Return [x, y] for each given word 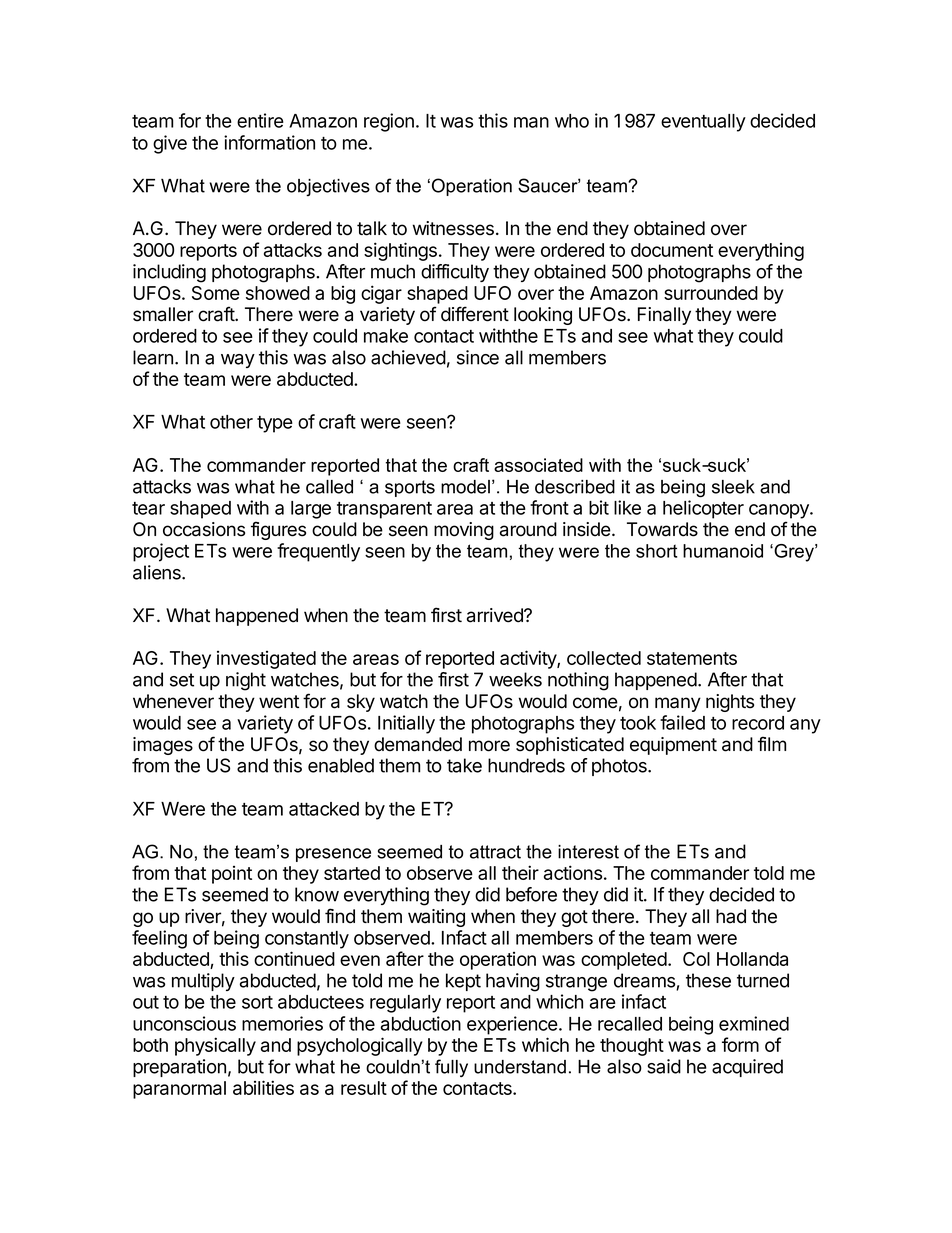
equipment [673, 746]
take [464, 765]
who [572, 121]
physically [215, 1046]
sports [410, 488]
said [664, 1066]
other [231, 422]
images [163, 746]
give [170, 144]
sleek [733, 487]
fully [451, 1068]
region [389, 122]
